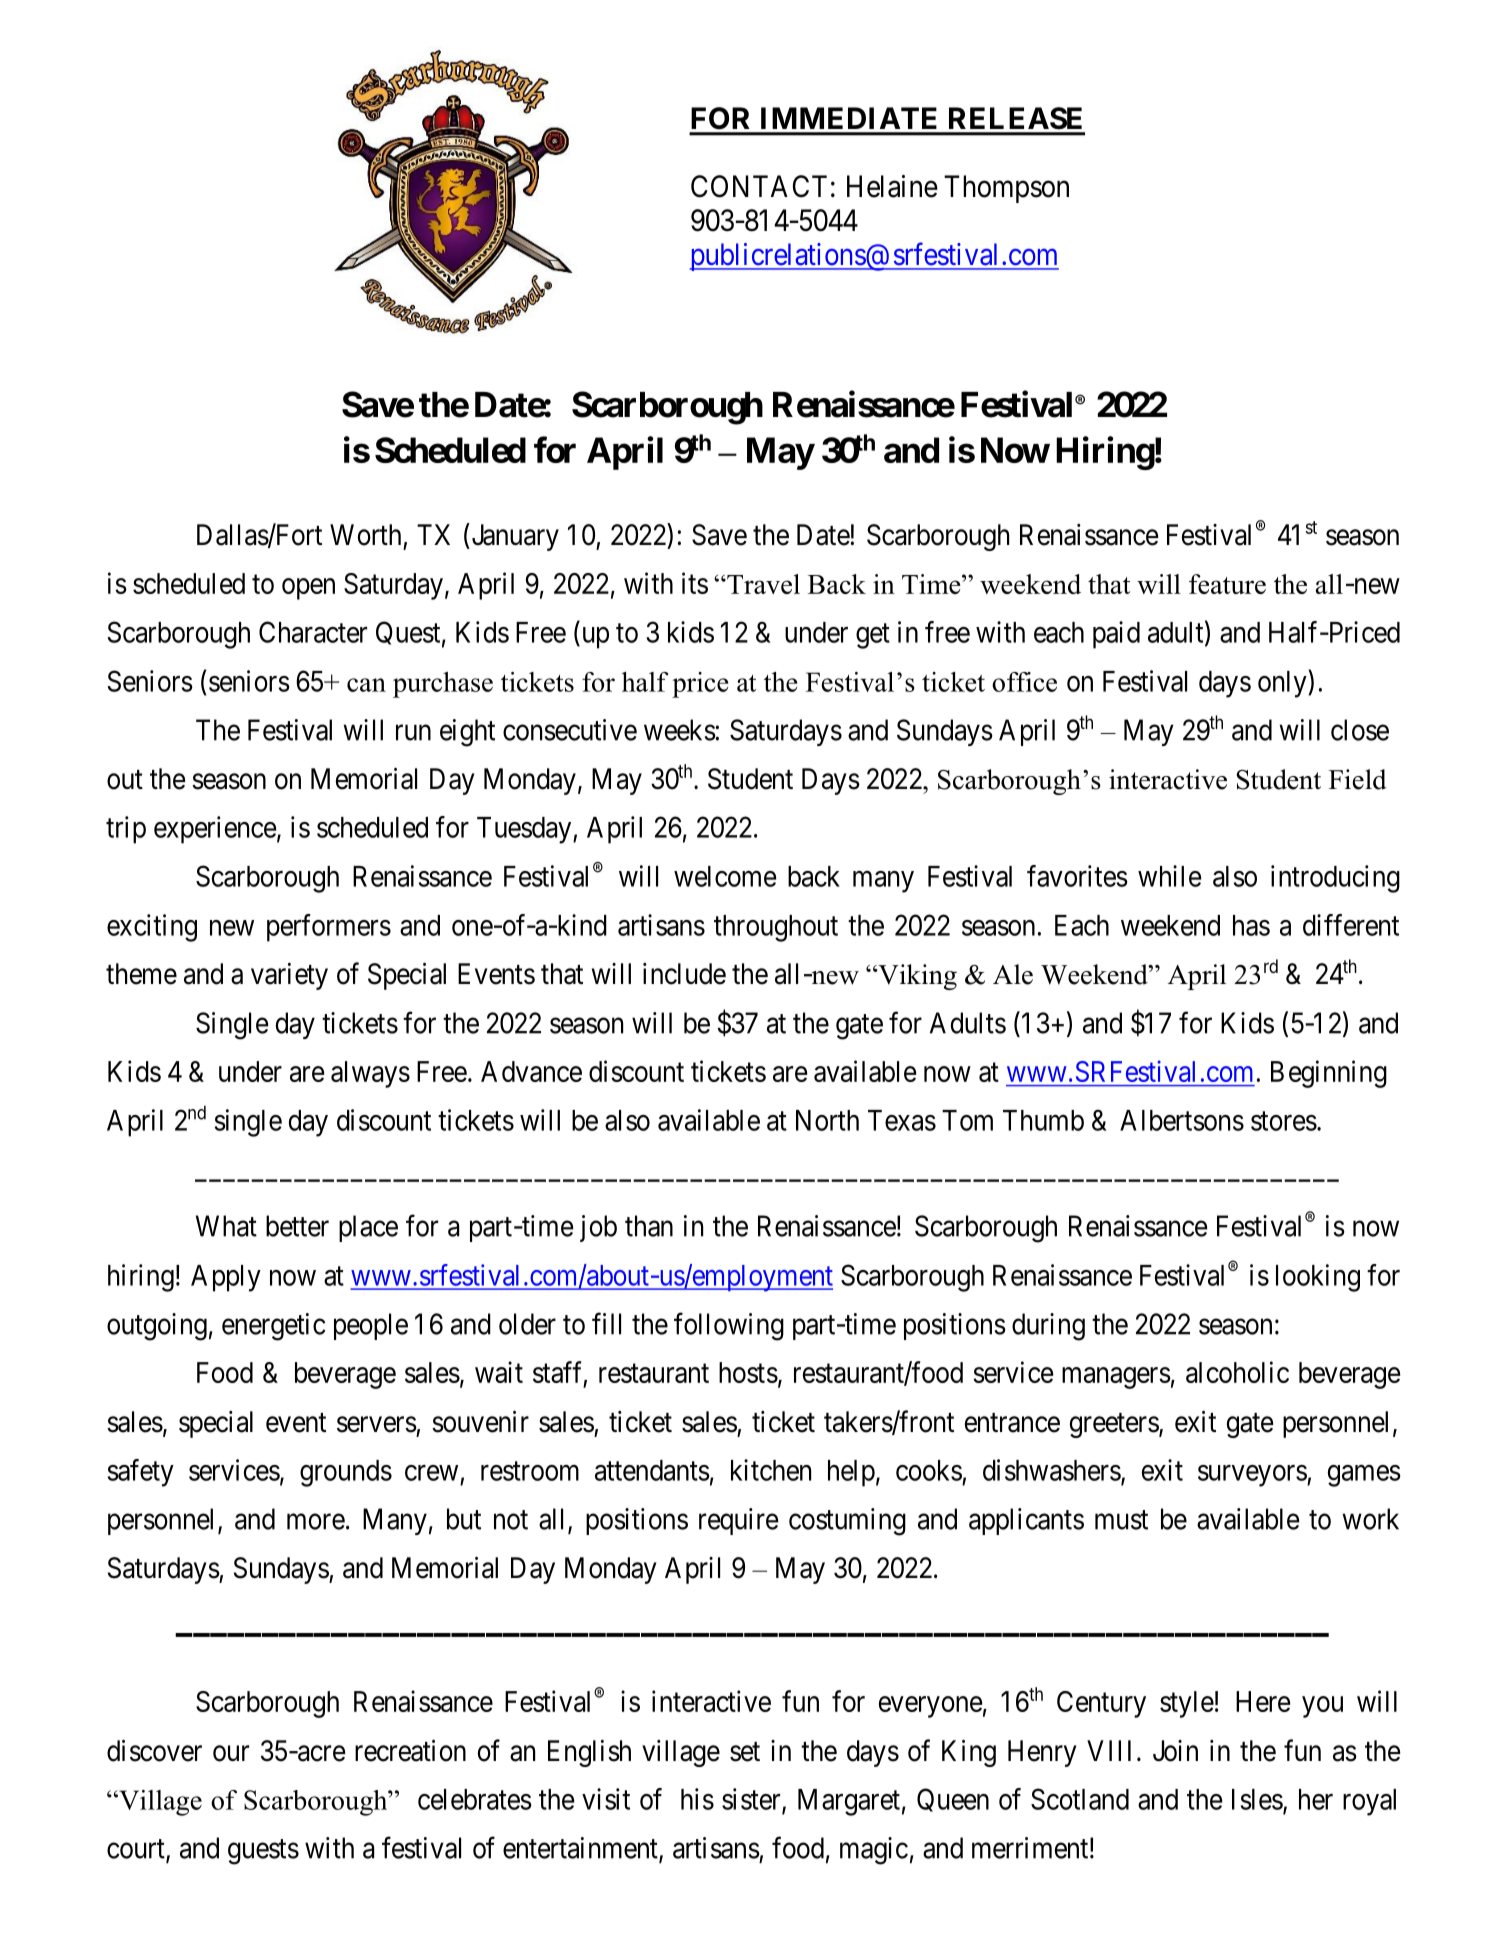  Describe the element at coordinates (215, 830) in the screenshot. I see `experience` at that location.
